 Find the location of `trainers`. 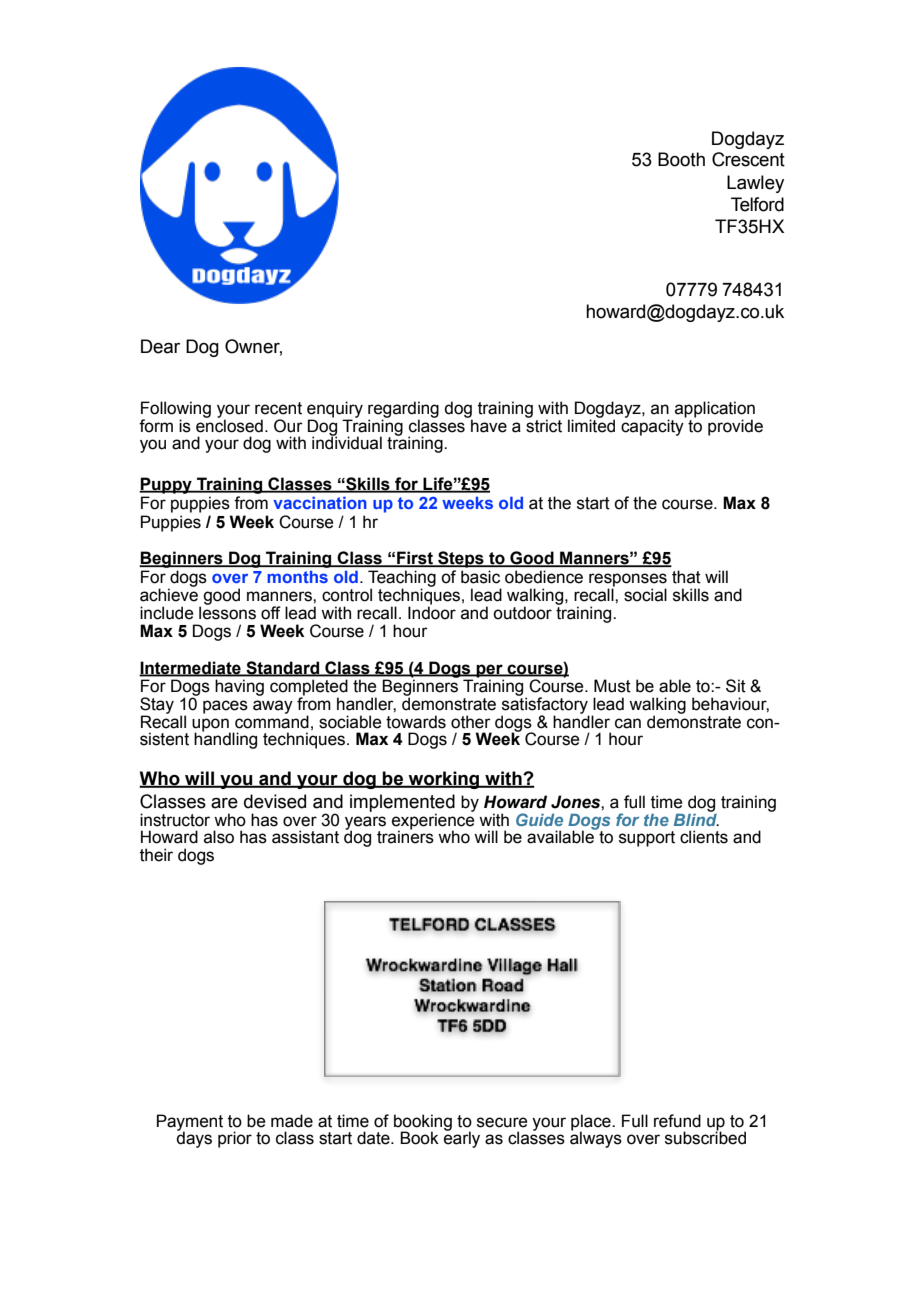

trainers is located at coordinates (405, 836).
